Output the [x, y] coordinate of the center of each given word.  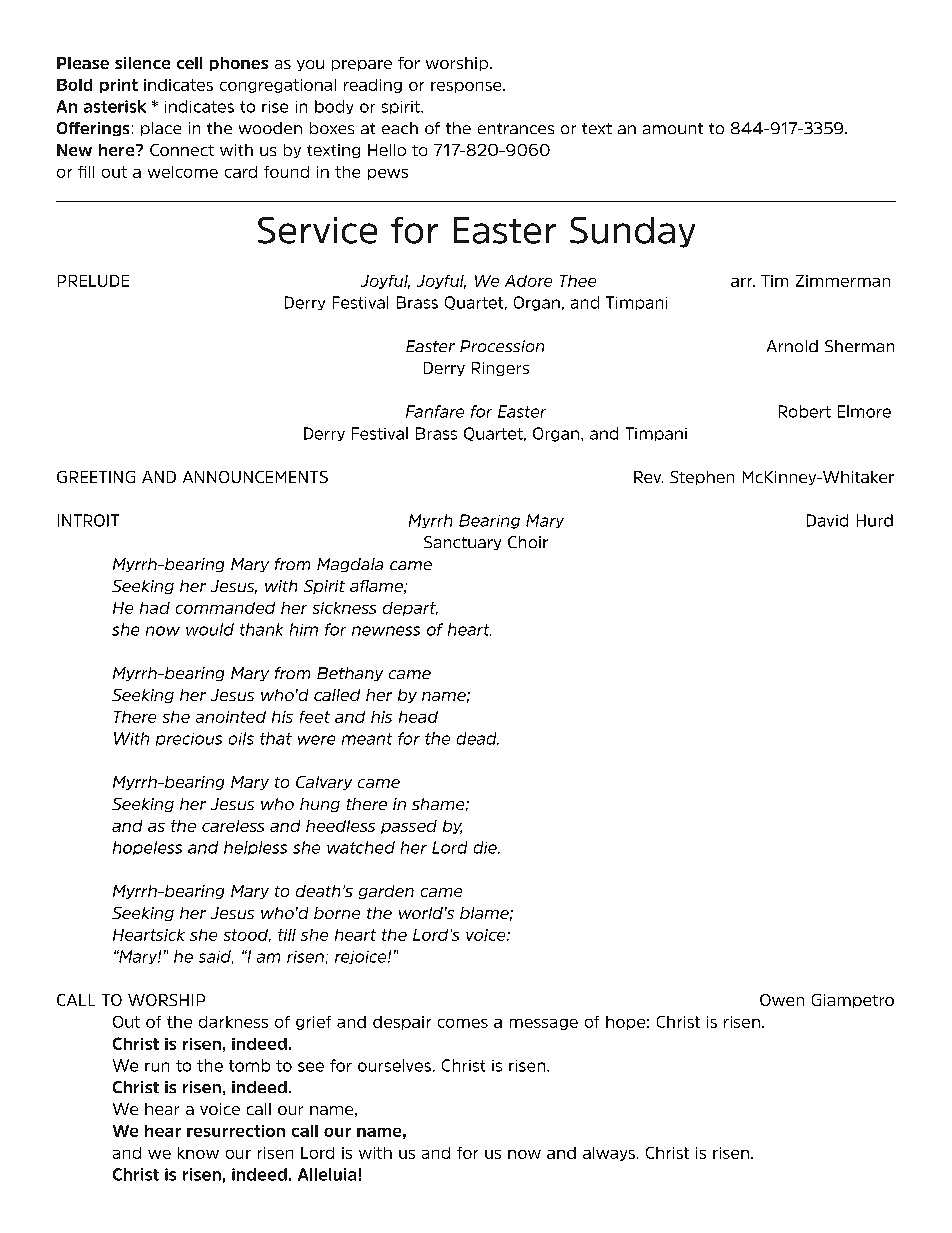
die [486, 847]
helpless [255, 848]
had [155, 608]
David [827, 520]
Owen [782, 1000]
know [198, 1153]
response [467, 87]
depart [410, 609]
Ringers [500, 369]
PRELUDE [93, 281]
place [161, 129]
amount [673, 128]
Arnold [792, 346]
